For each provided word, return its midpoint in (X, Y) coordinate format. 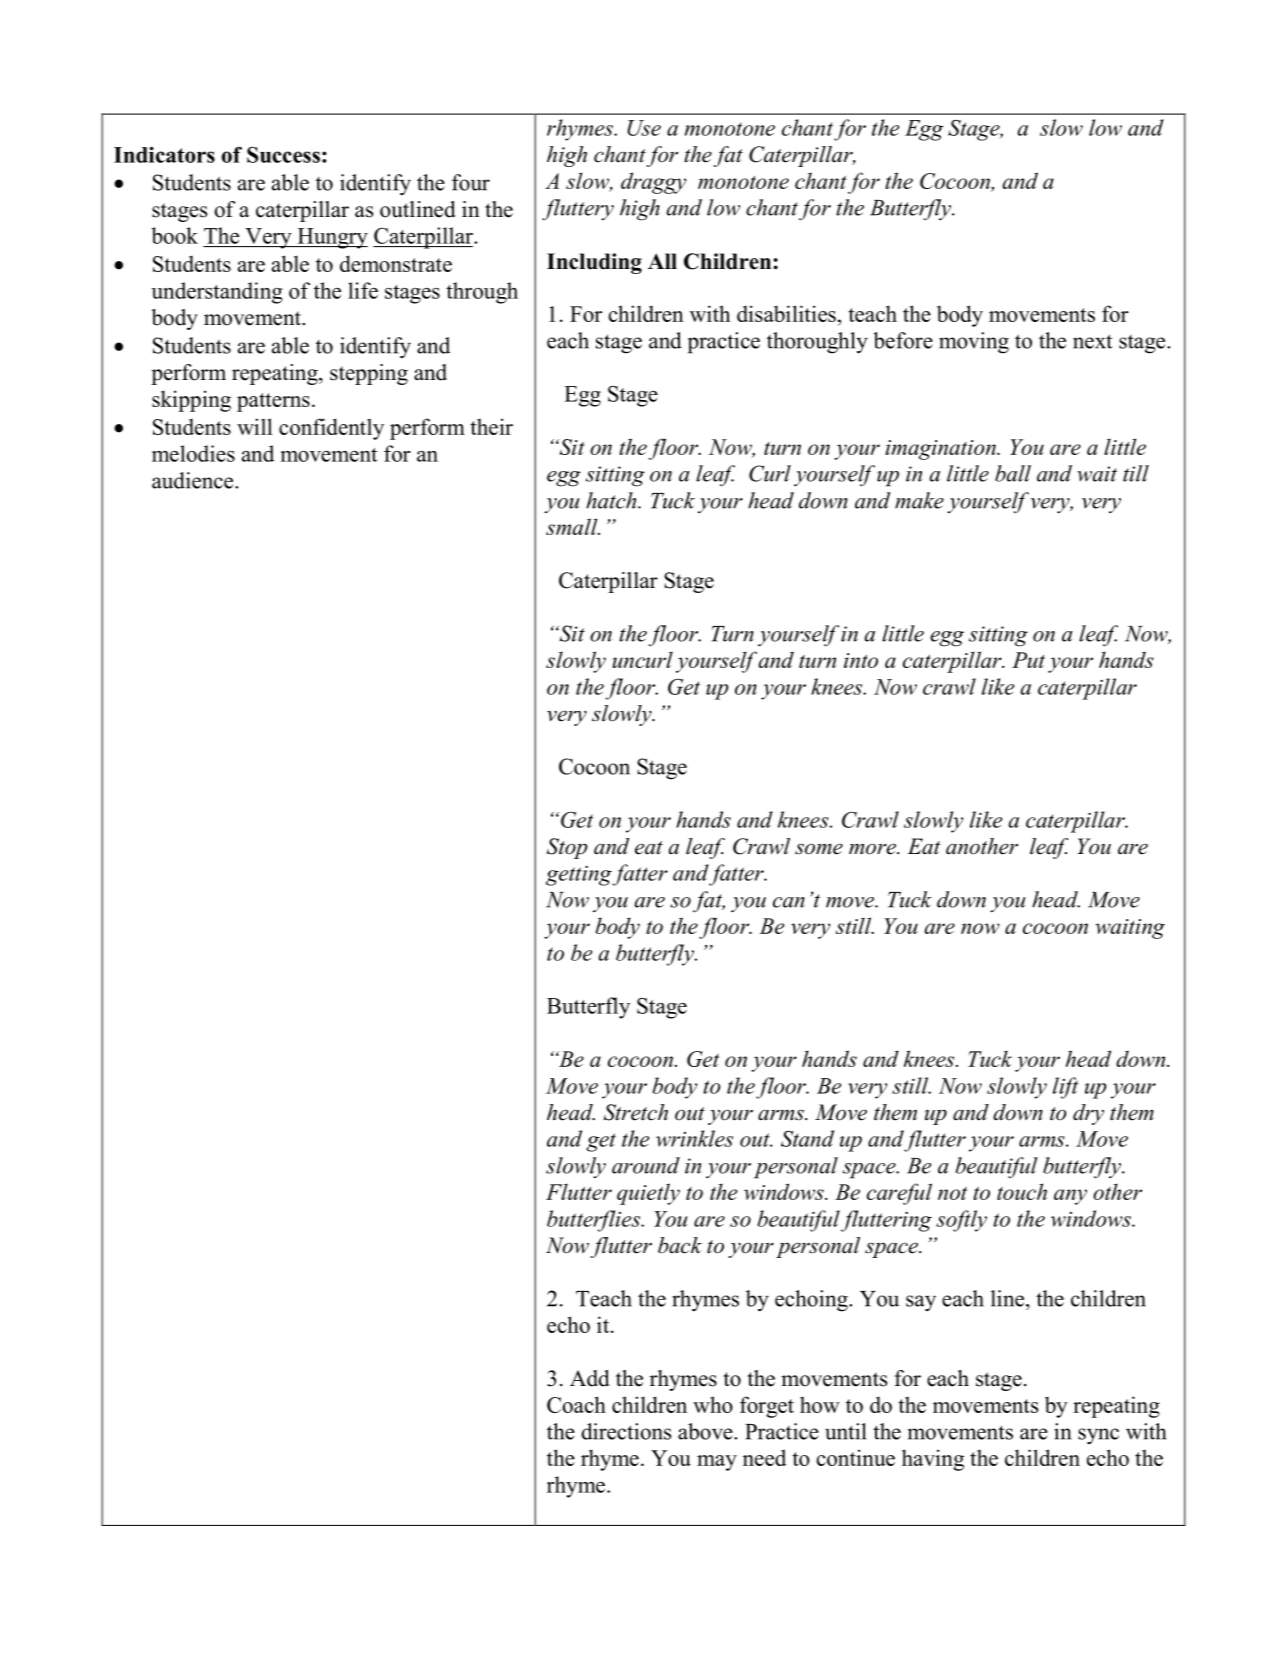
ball (1013, 473)
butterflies (595, 1221)
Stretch (636, 1112)
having (933, 1460)
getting (579, 875)
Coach (576, 1404)
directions (626, 1431)
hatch (612, 500)
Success (283, 155)
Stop (567, 848)
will (255, 426)
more (873, 849)
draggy (653, 183)
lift (1065, 1088)
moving (974, 343)
